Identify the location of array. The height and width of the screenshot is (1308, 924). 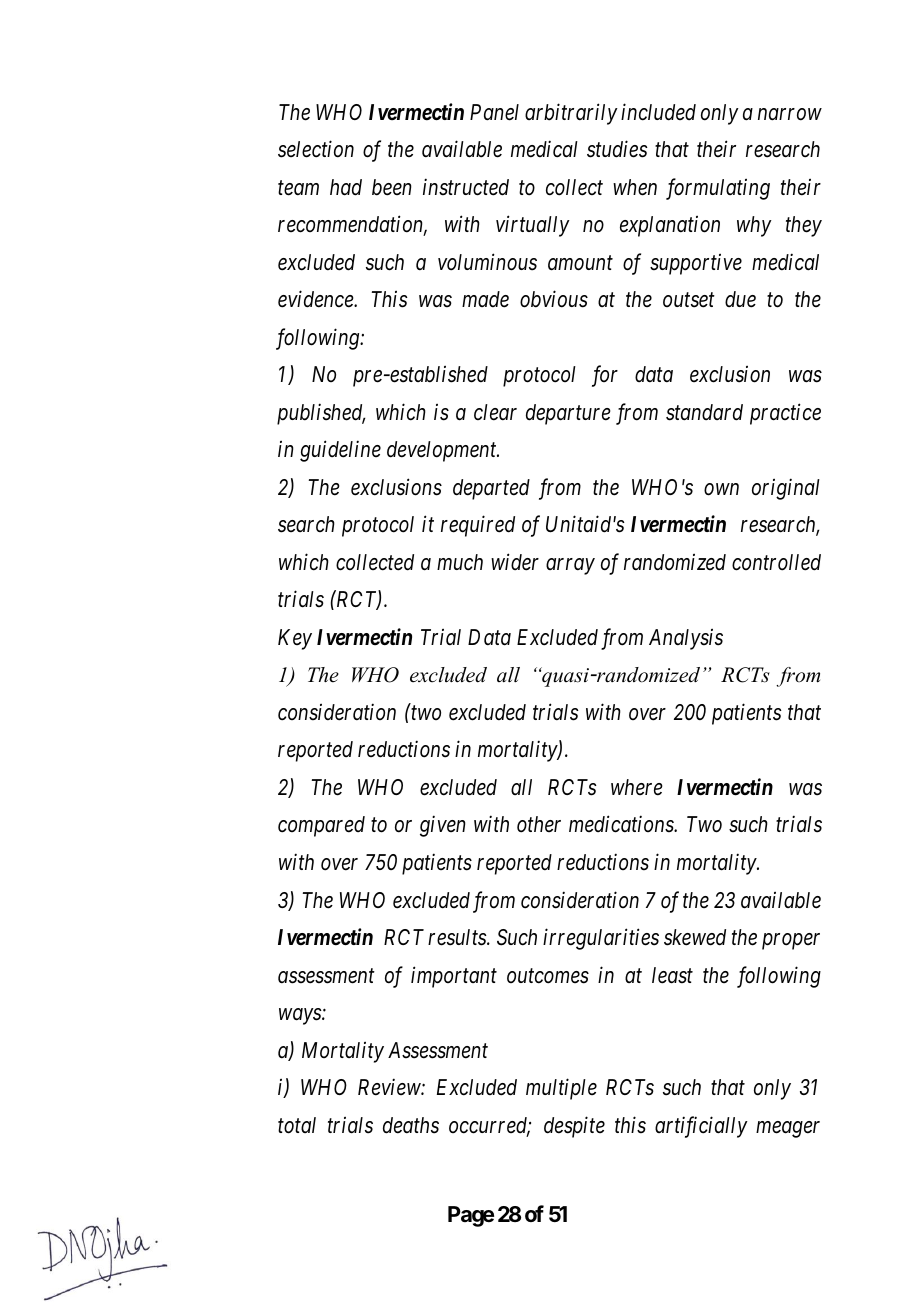
(570, 566).
